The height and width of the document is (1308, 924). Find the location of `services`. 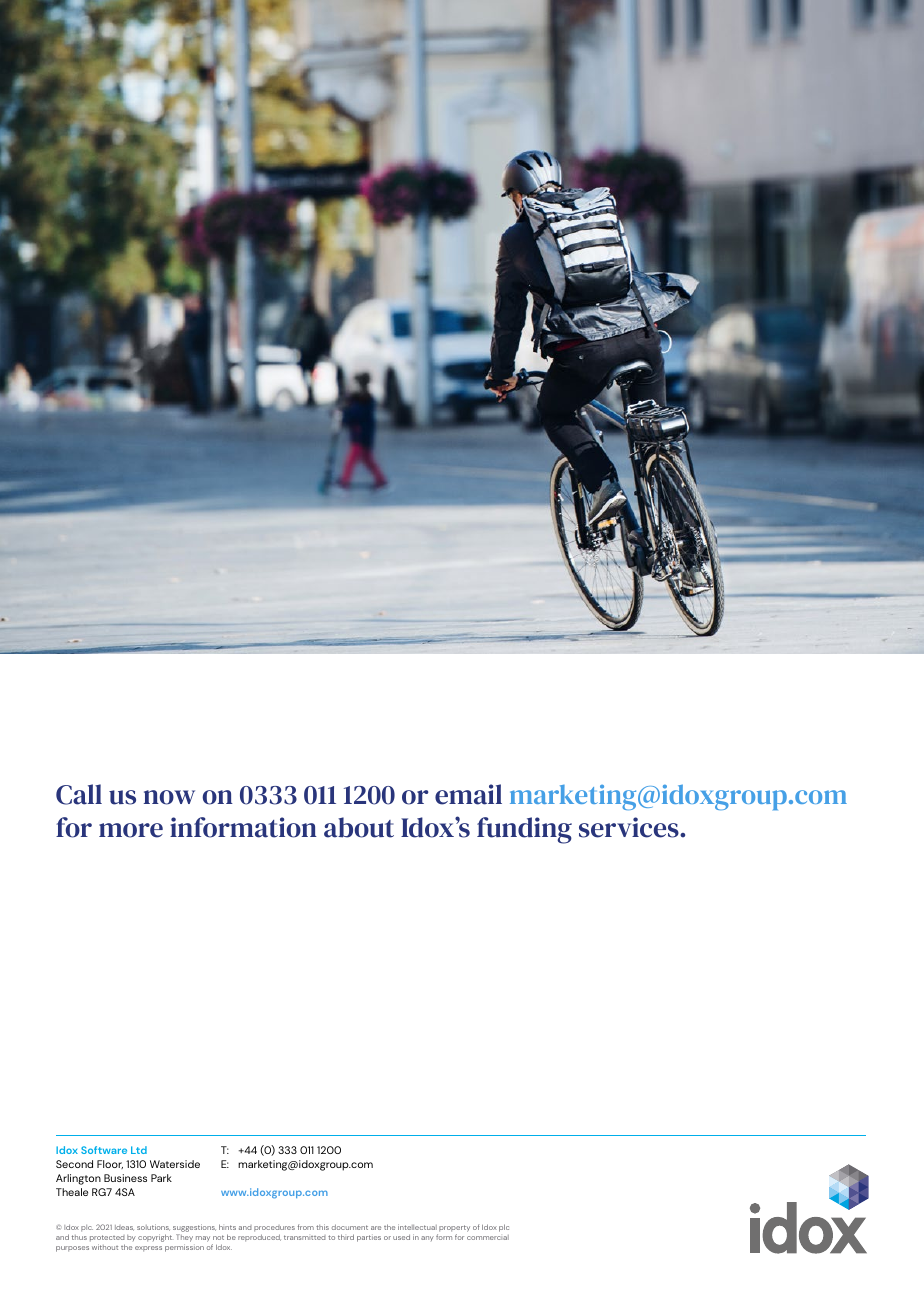

services is located at coordinates (630, 827).
